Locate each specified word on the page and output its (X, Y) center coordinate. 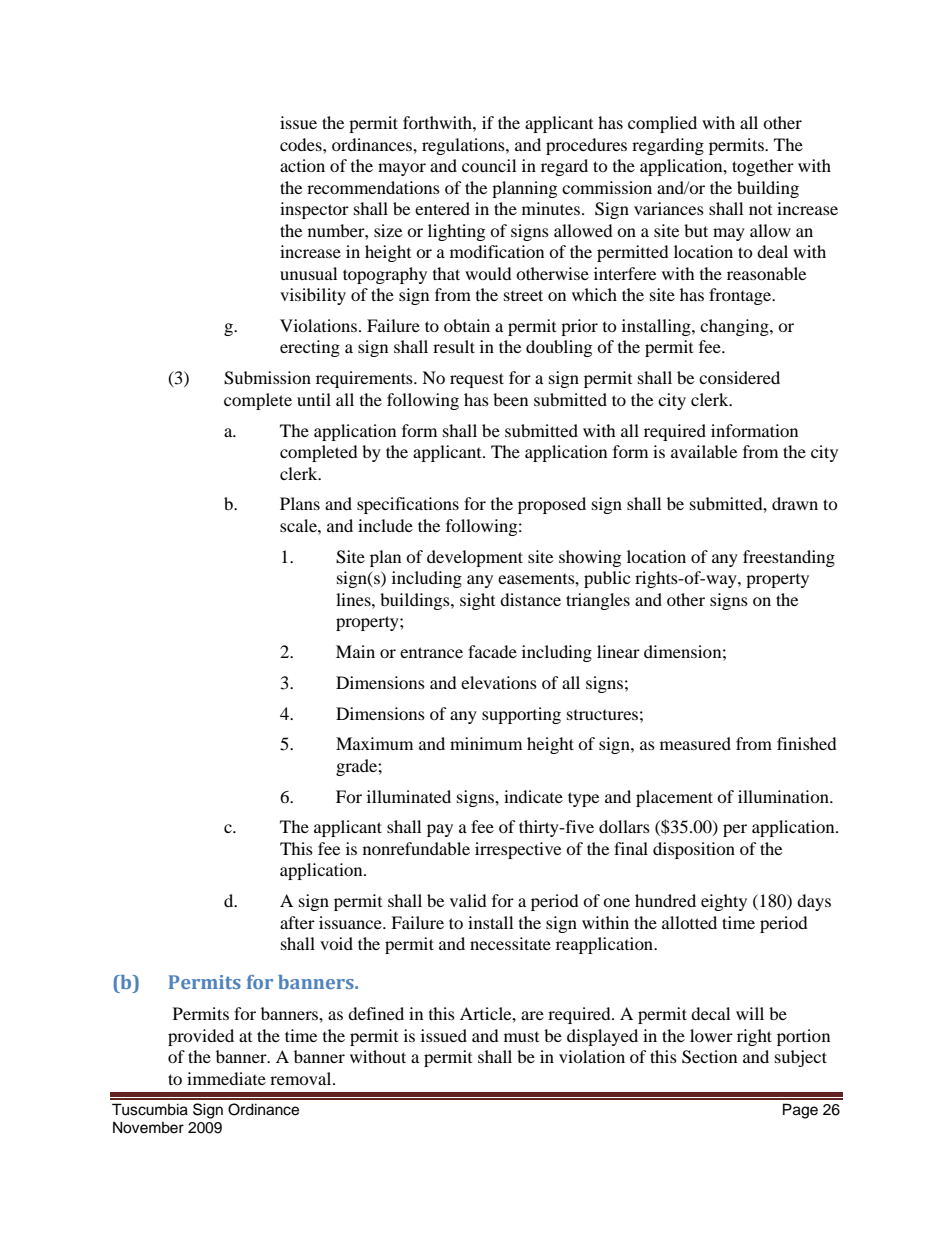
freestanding (789, 558)
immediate (226, 1078)
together (763, 167)
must (521, 1037)
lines (354, 599)
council (489, 165)
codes (302, 144)
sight (477, 601)
